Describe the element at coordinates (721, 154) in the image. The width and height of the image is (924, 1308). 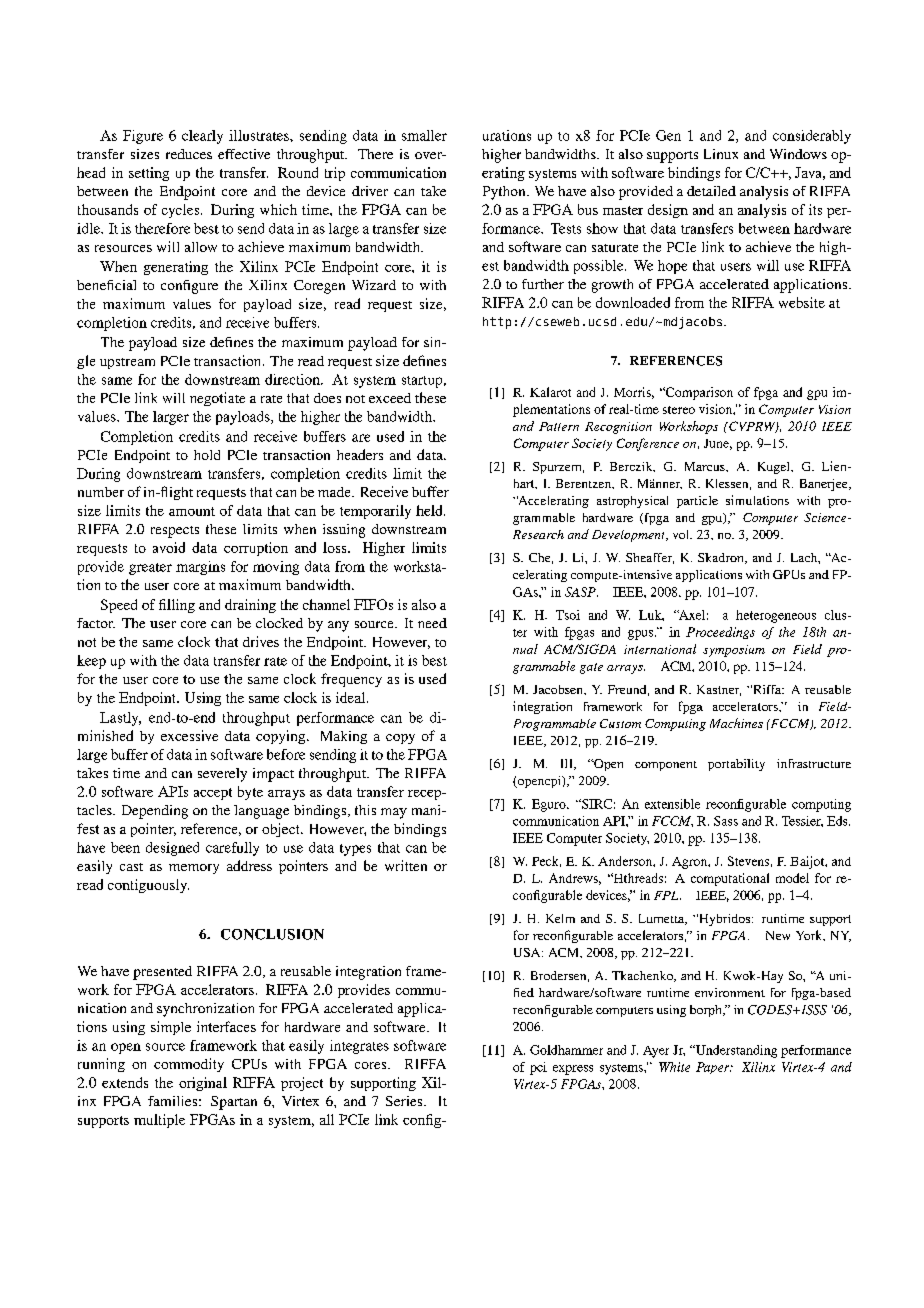
I see `Linux` at that location.
